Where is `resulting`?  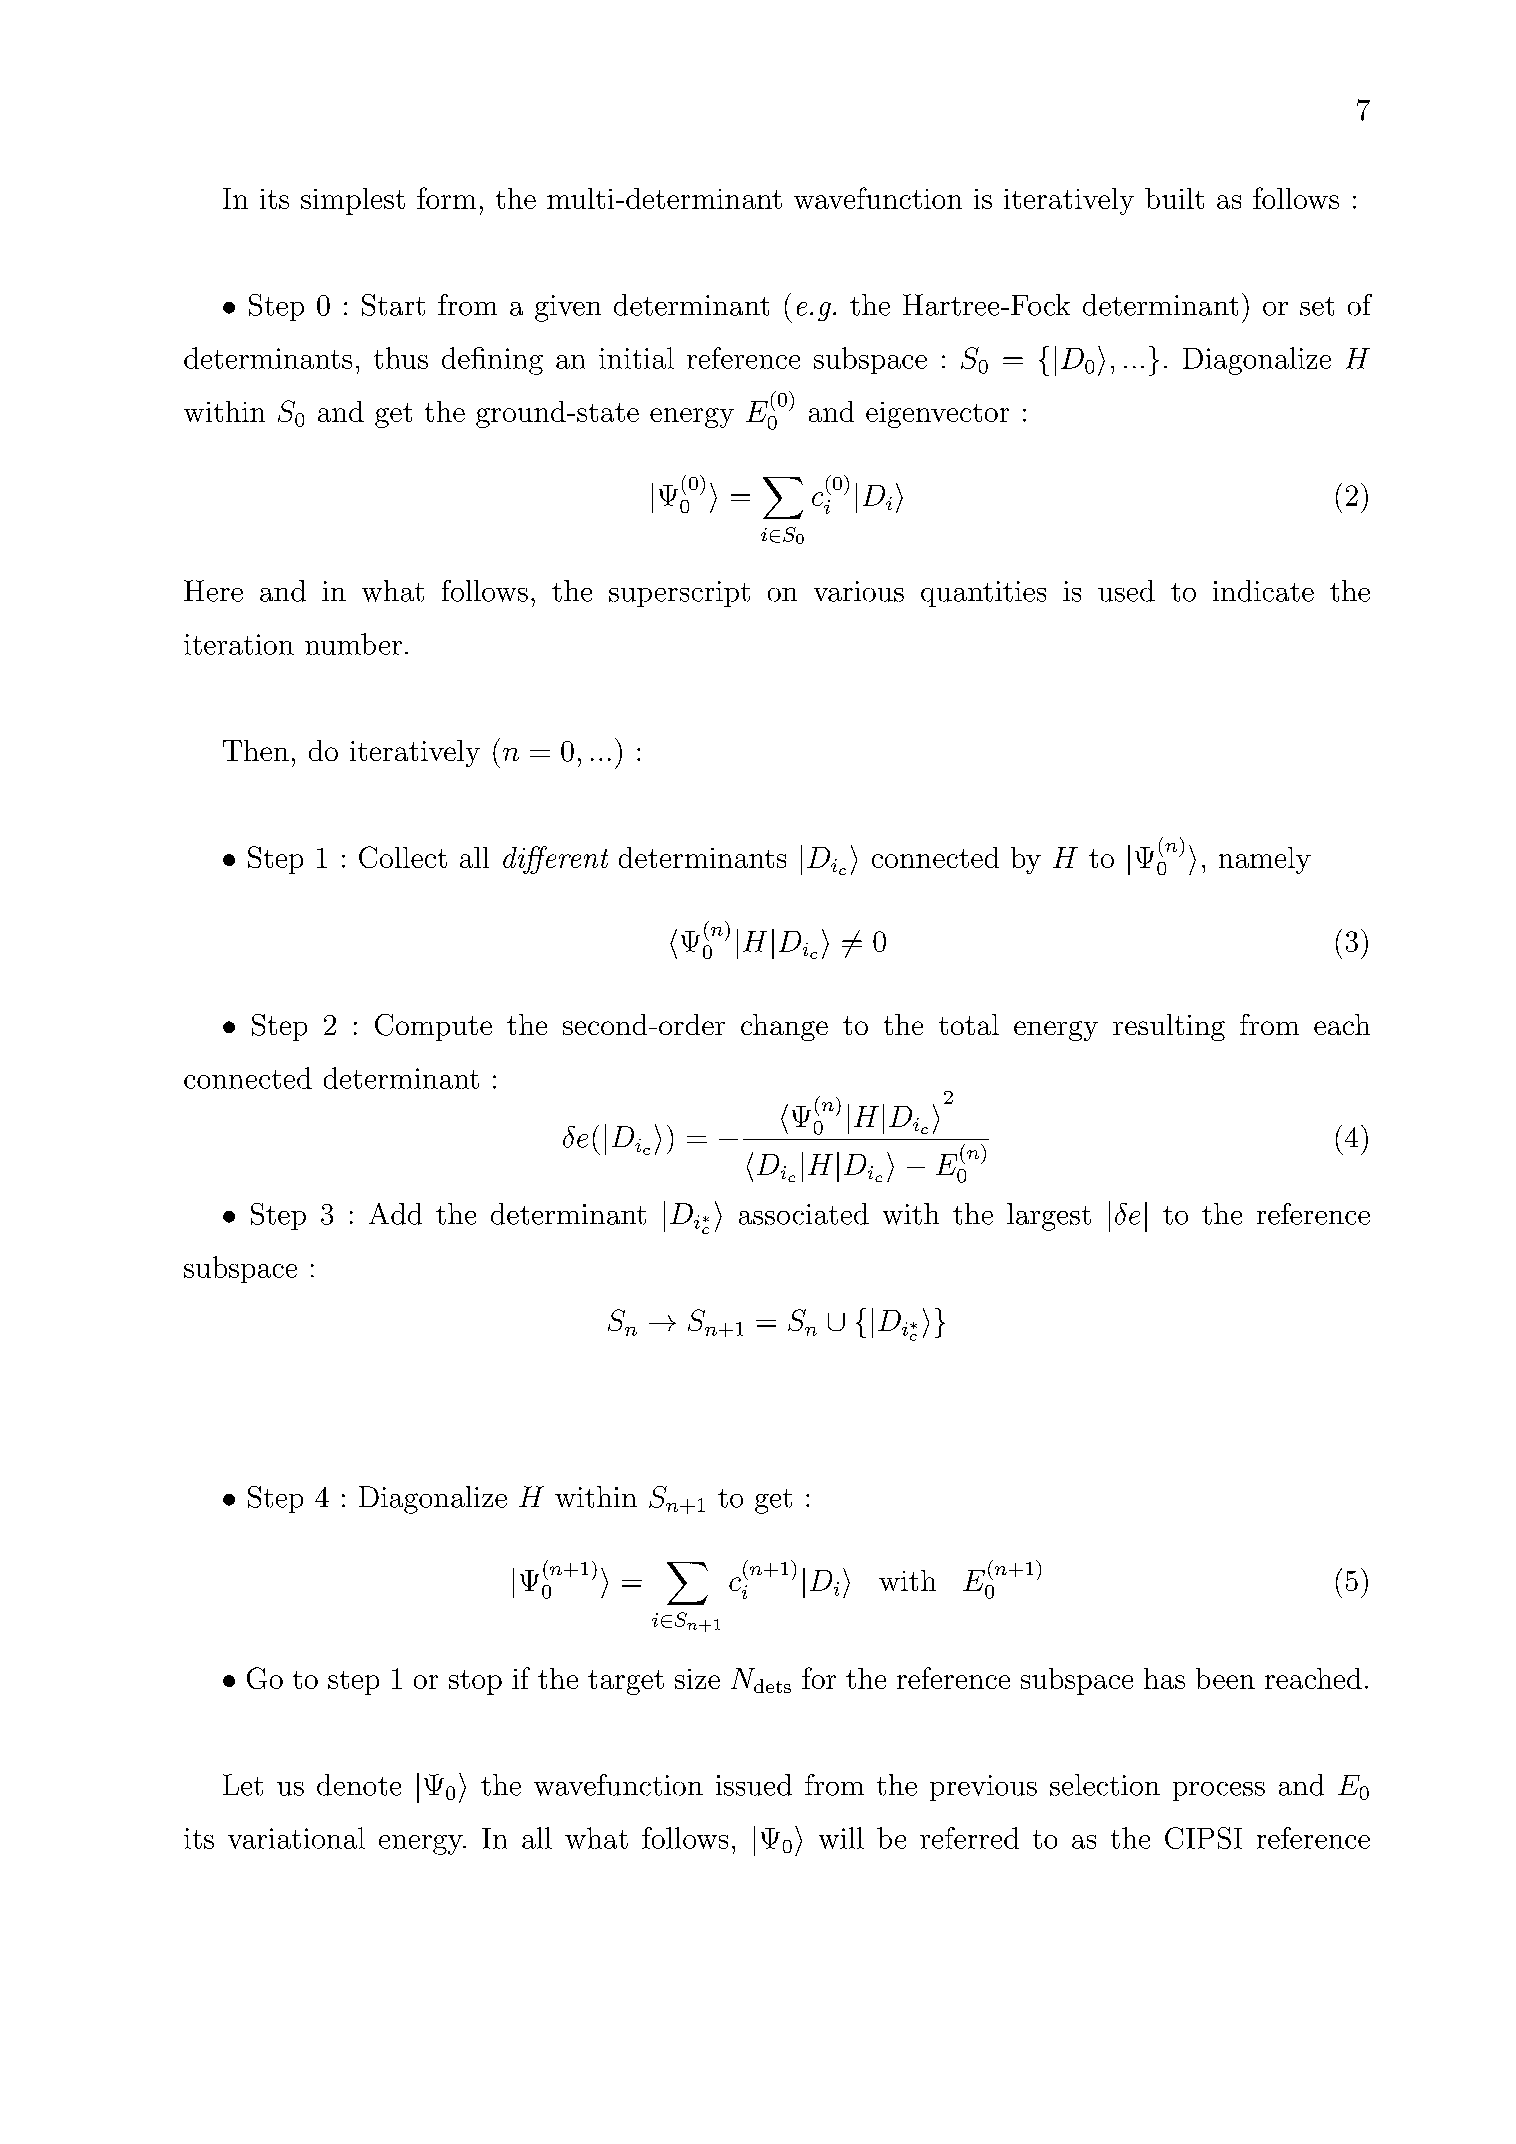 resulting is located at coordinates (1169, 1027).
